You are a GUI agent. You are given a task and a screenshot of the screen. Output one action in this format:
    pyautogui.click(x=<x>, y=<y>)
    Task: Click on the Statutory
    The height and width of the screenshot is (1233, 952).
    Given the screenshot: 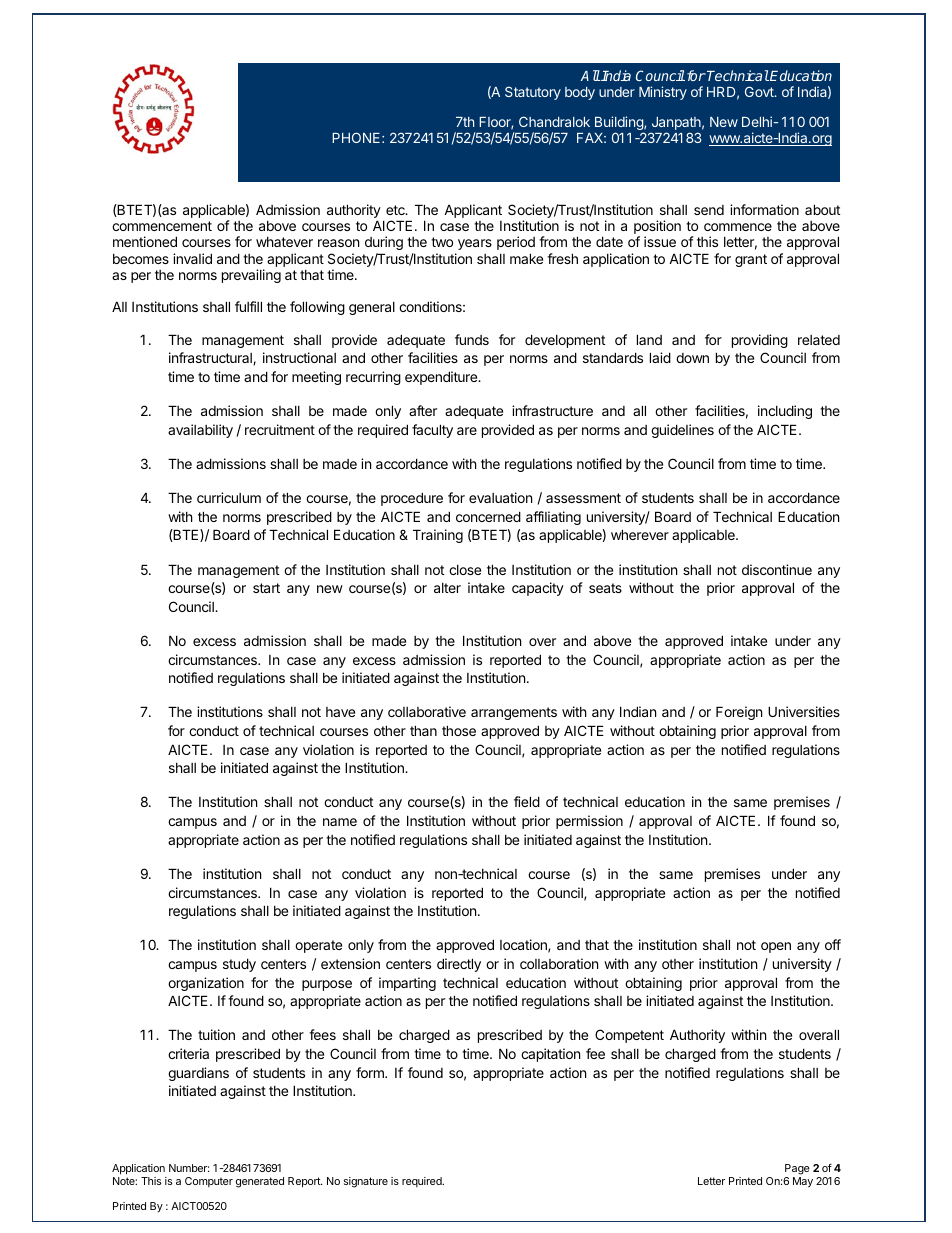 What is the action you would take?
    pyautogui.click(x=533, y=93)
